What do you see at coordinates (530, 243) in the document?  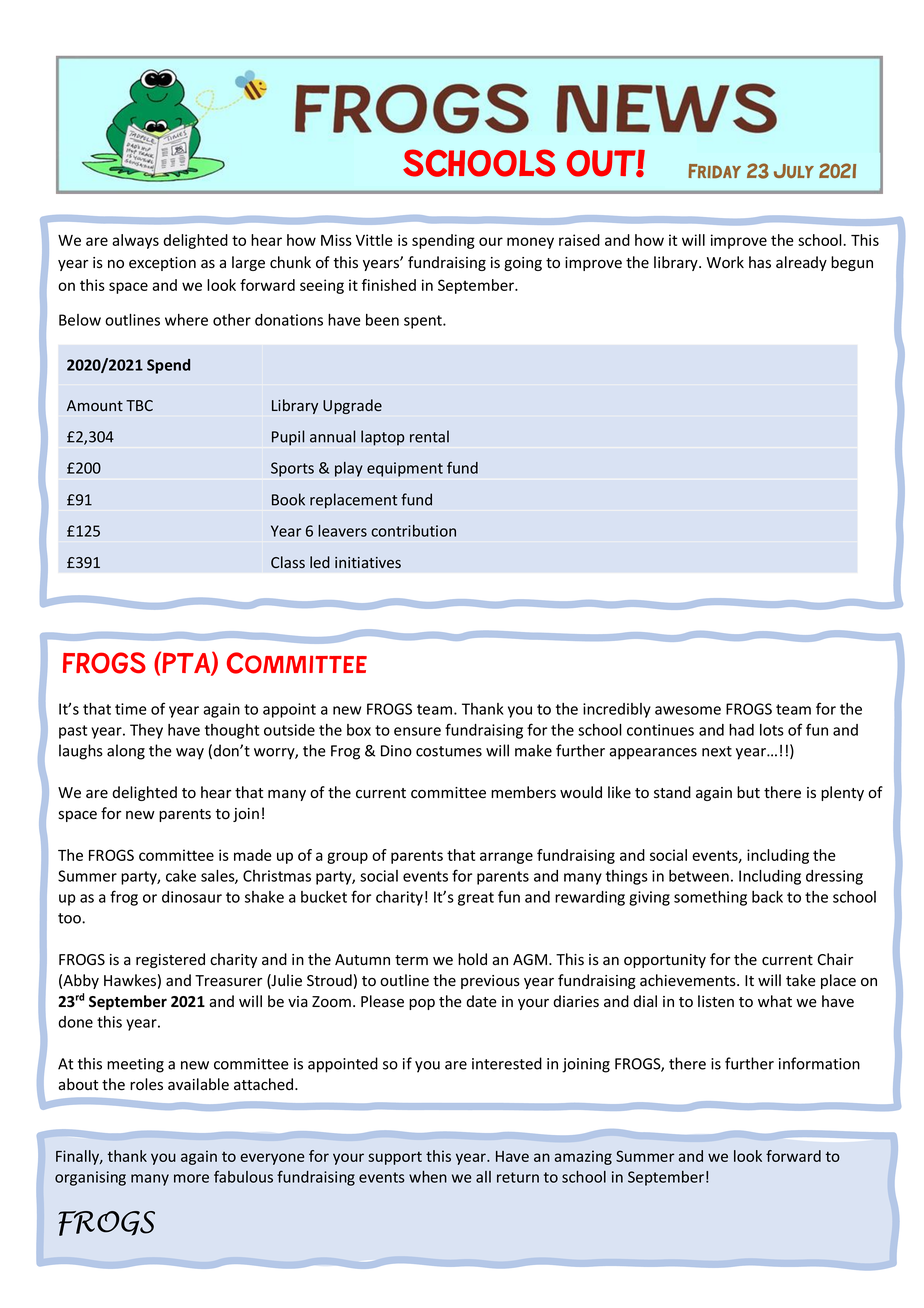 I see `money` at bounding box center [530, 243].
